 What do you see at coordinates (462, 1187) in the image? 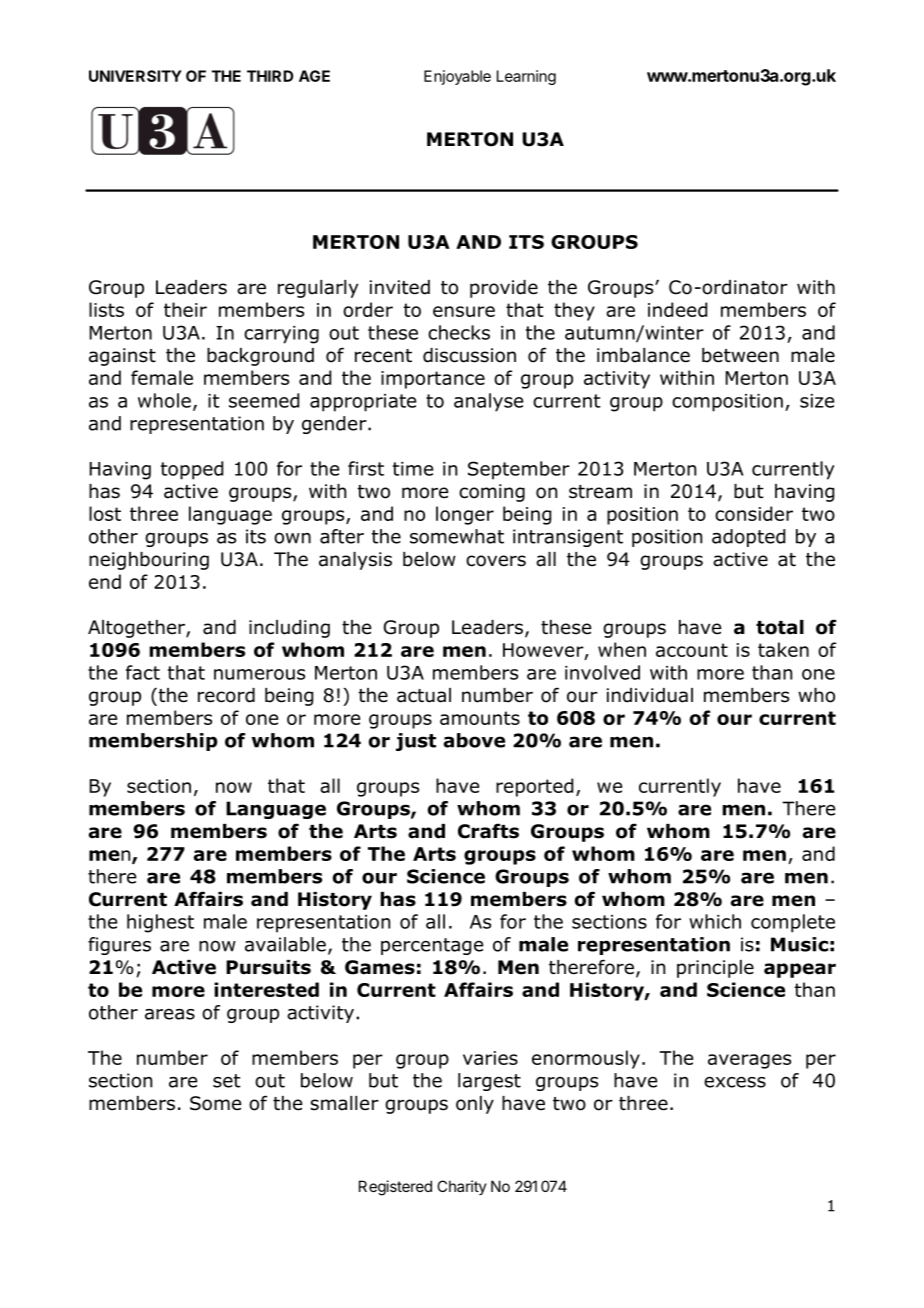
I see `Charity` at bounding box center [462, 1187].
